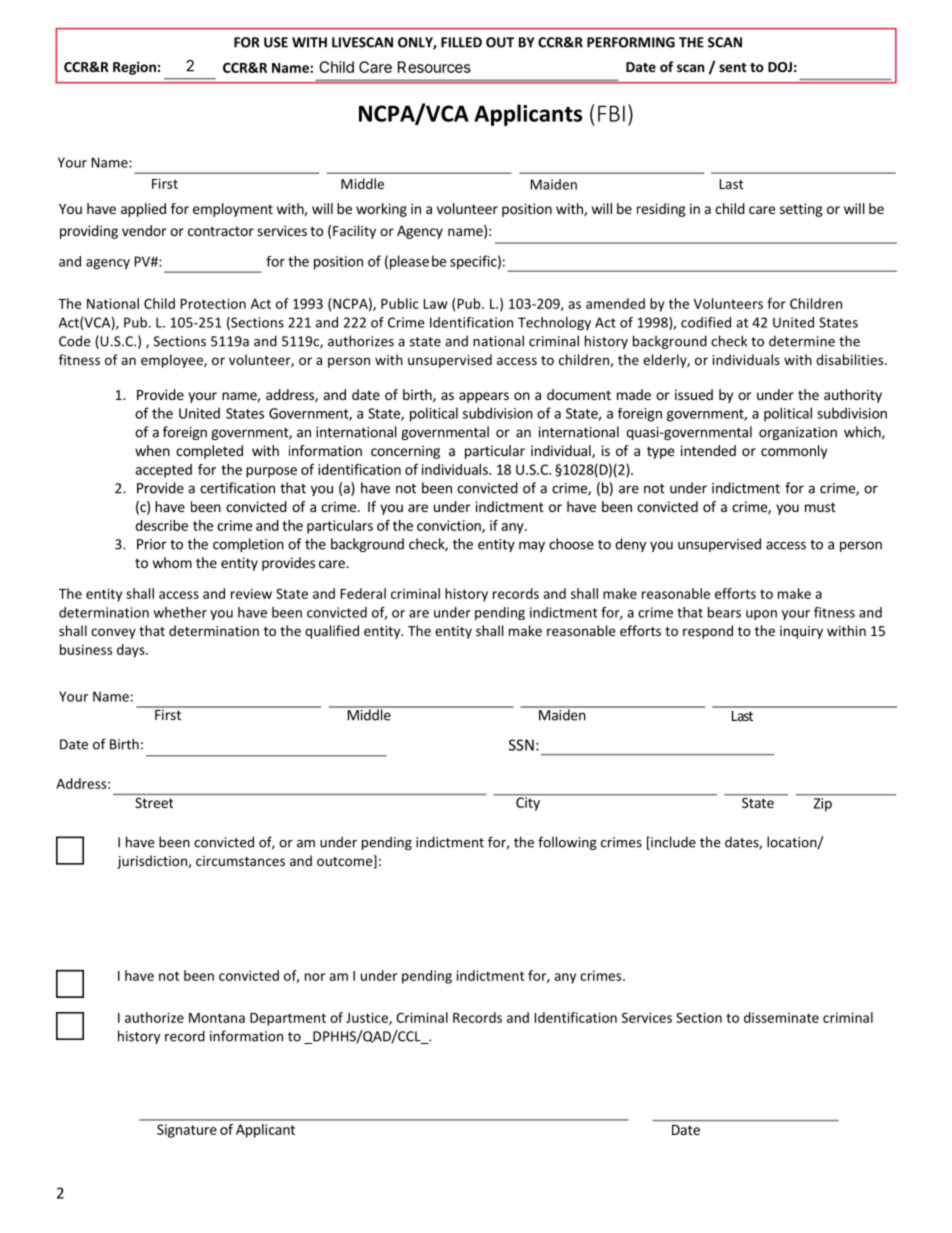 The width and height of the page is (952, 1233). What do you see at coordinates (802, 341) in the page?
I see `determine` at bounding box center [802, 341].
